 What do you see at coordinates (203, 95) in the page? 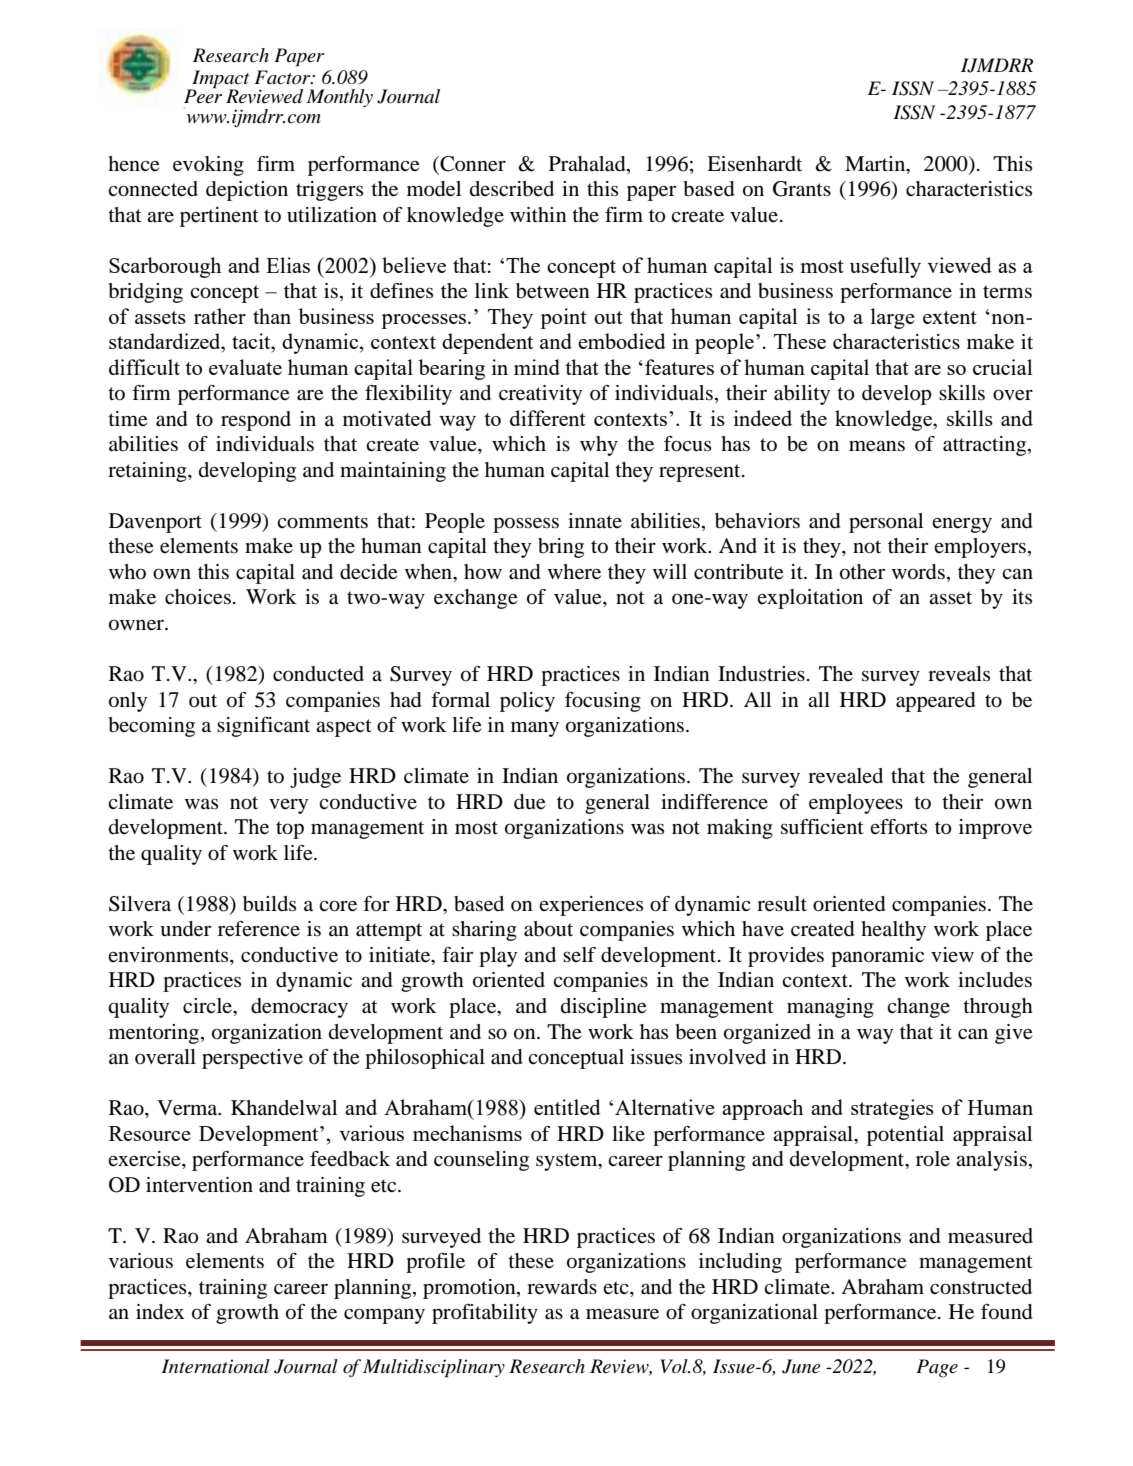
I see `Peer` at bounding box center [203, 95].
